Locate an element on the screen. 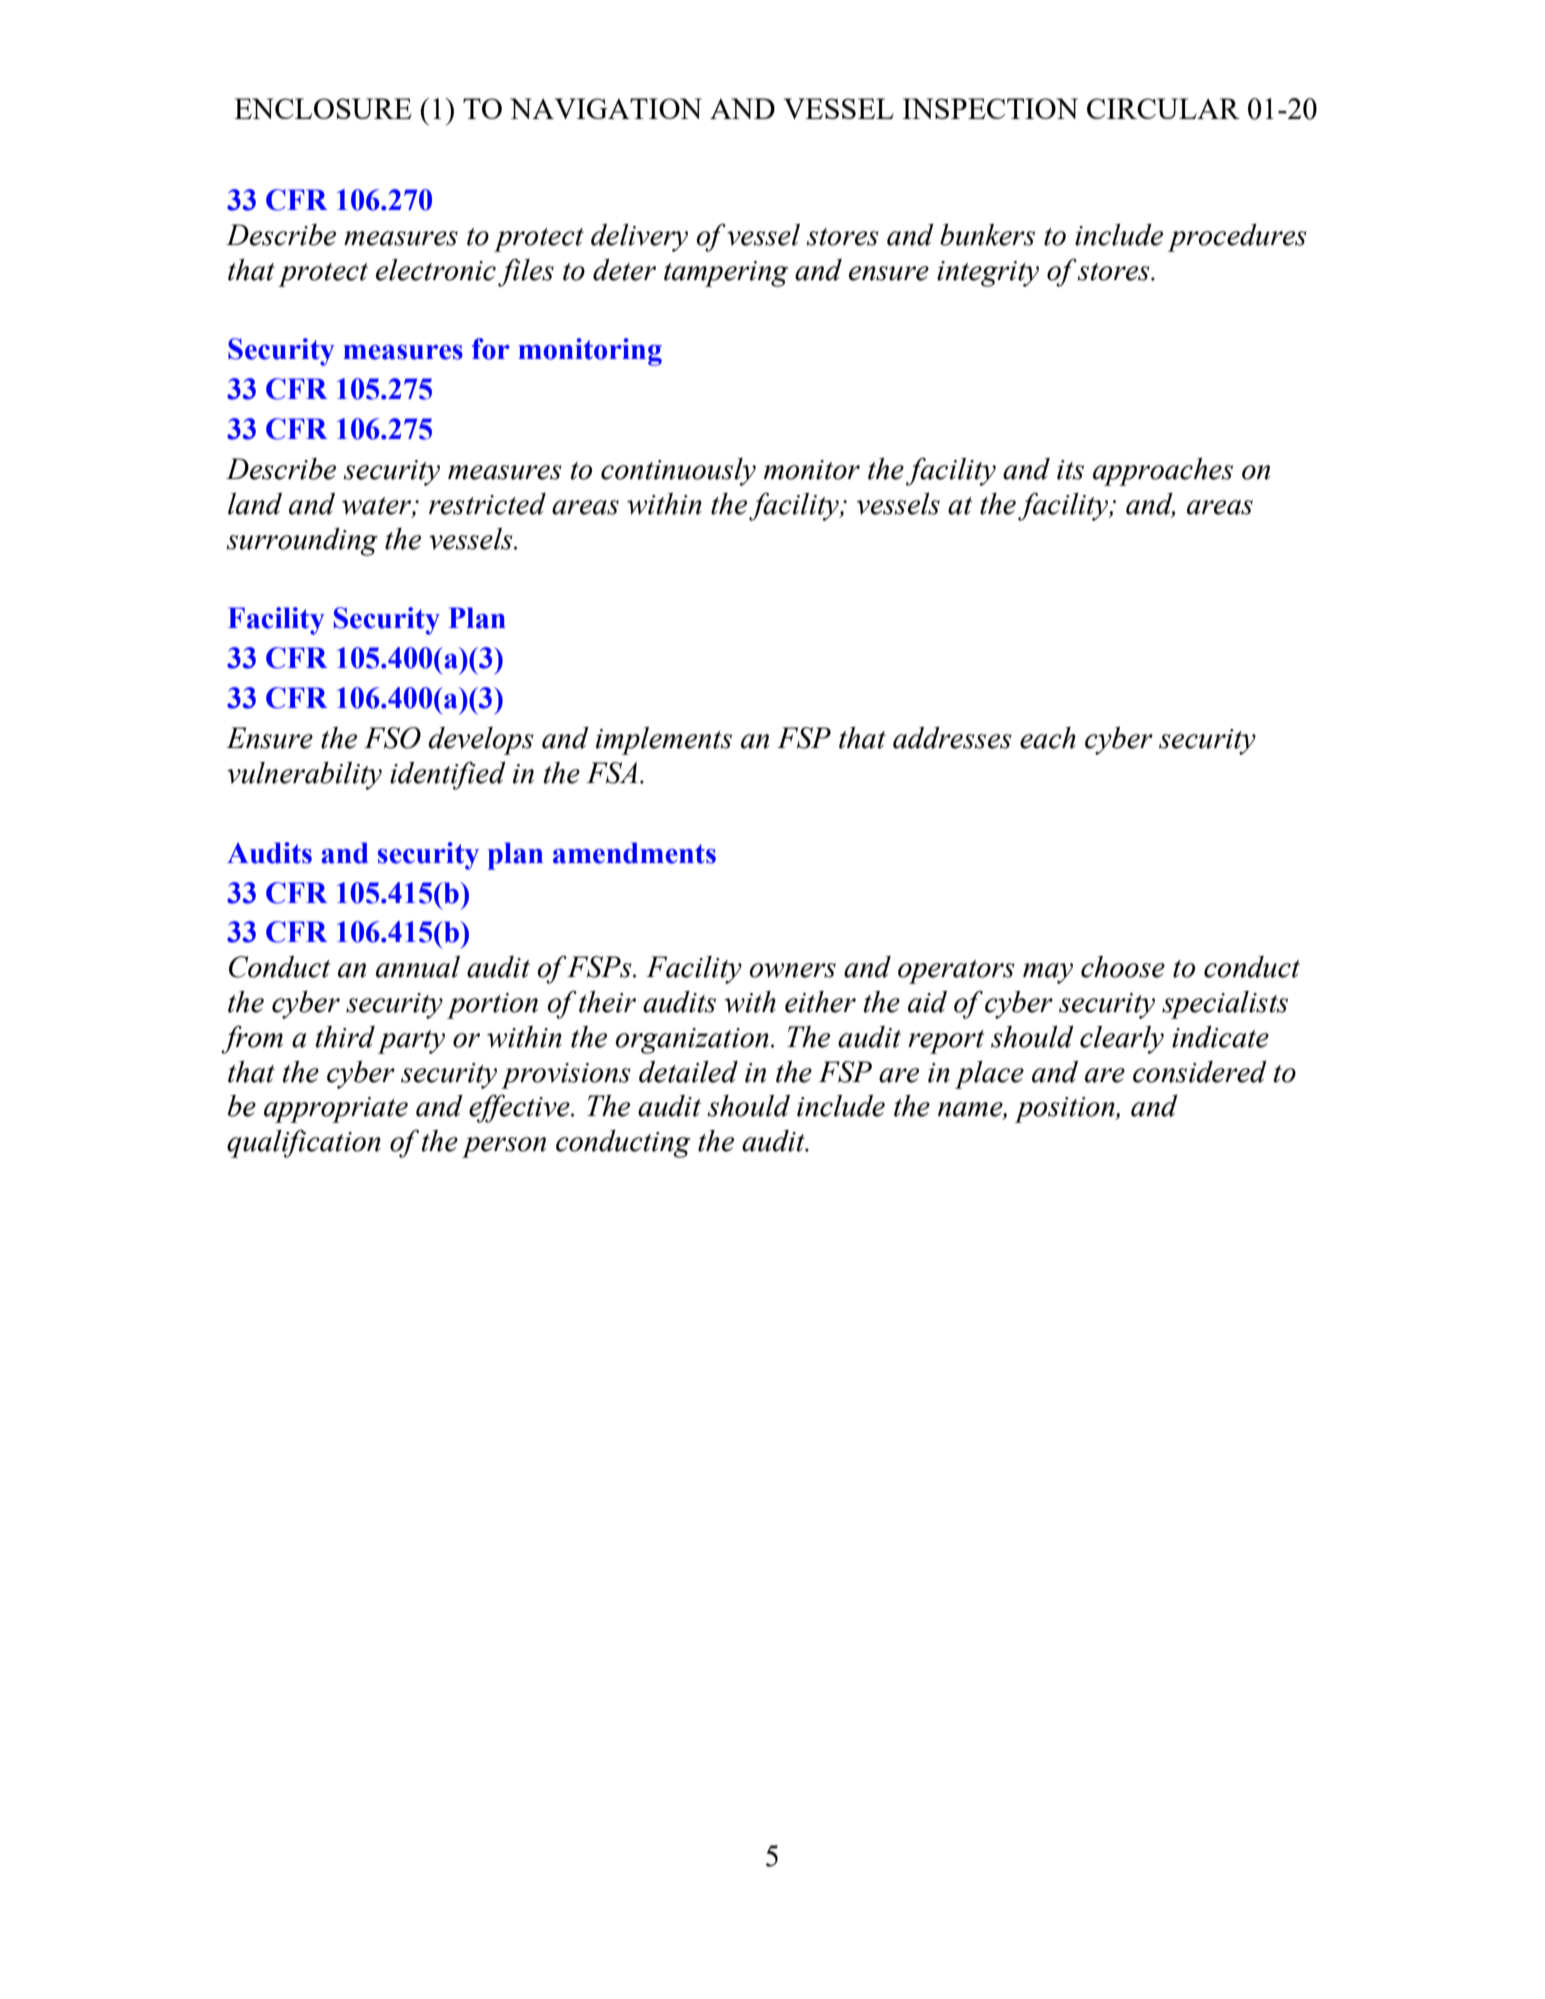 This screenshot has height=1999, width=1545. surrounding is located at coordinates (302, 542).
